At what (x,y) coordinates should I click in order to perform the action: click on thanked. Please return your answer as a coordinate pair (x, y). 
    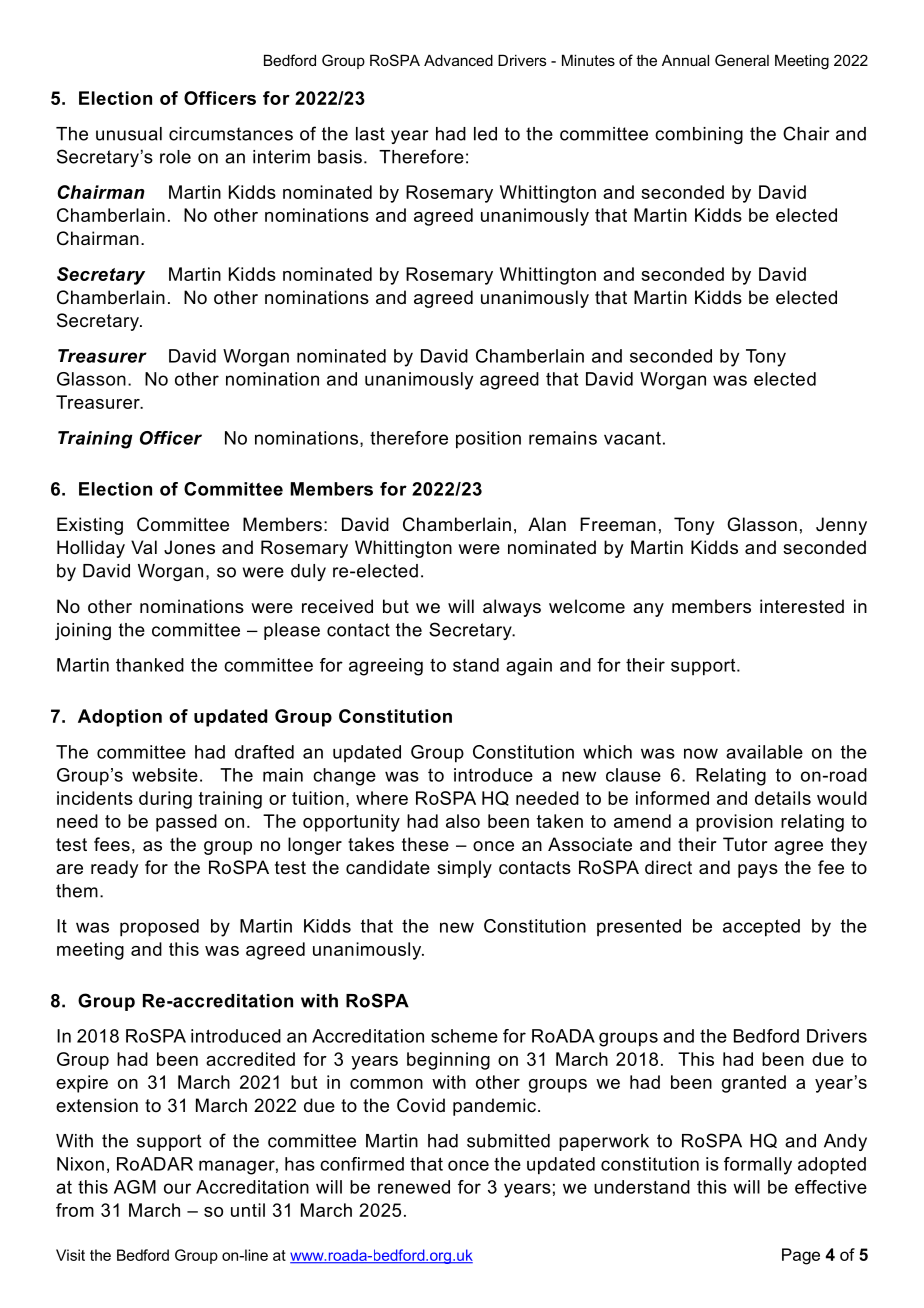
    Looking at the image, I should click on (150, 665).
